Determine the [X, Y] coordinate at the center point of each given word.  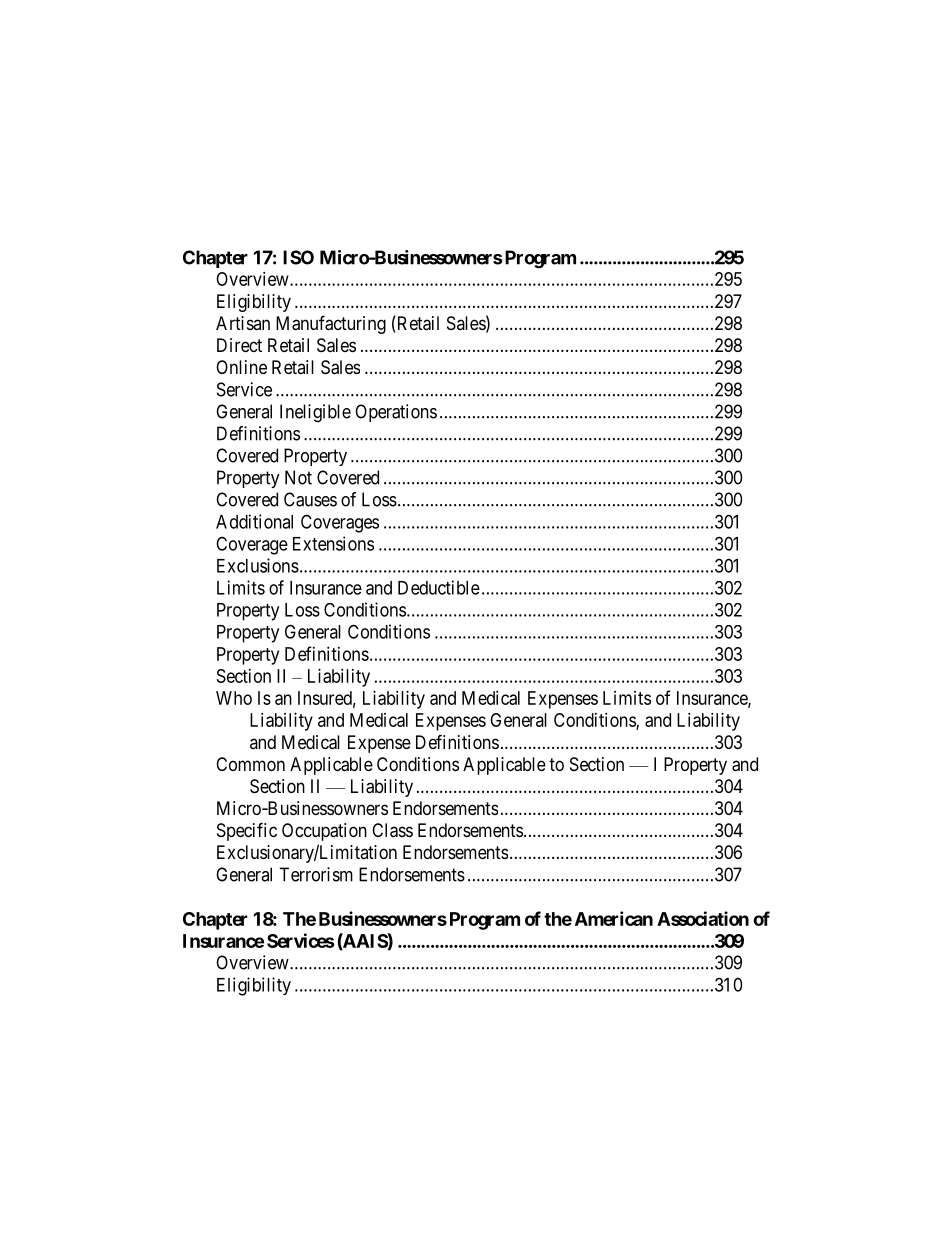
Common [250, 764]
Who [234, 698]
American [614, 918]
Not [298, 477]
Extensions [333, 543]
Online [241, 367]
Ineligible [315, 413]
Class [392, 830]
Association [703, 918]
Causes [310, 499]
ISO [298, 257]
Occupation [324, 832]
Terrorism [316, 874]
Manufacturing [331, 324]
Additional [254, 521]
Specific [247, 831]
